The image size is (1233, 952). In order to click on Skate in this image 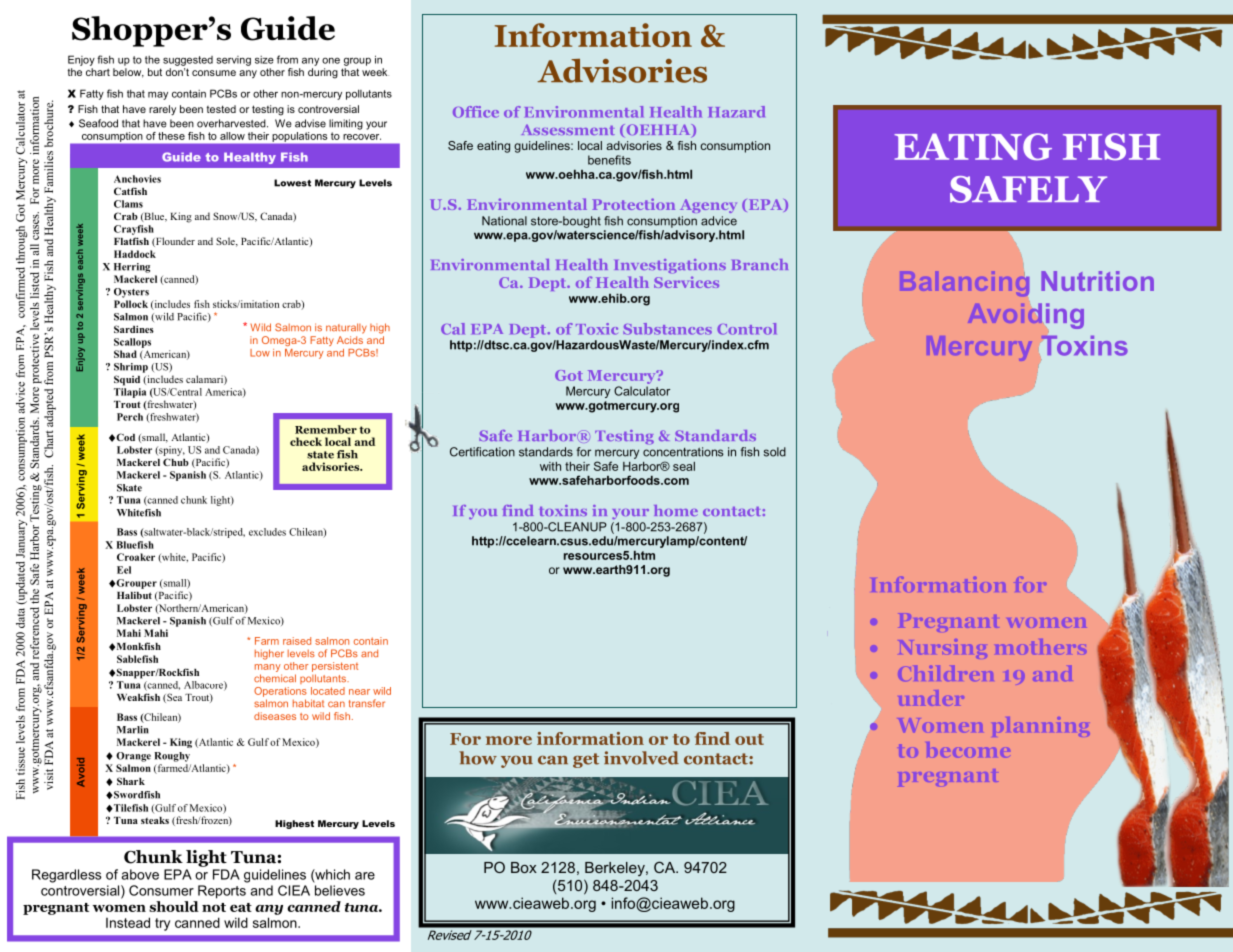, I will do `click(129, 488)`.
